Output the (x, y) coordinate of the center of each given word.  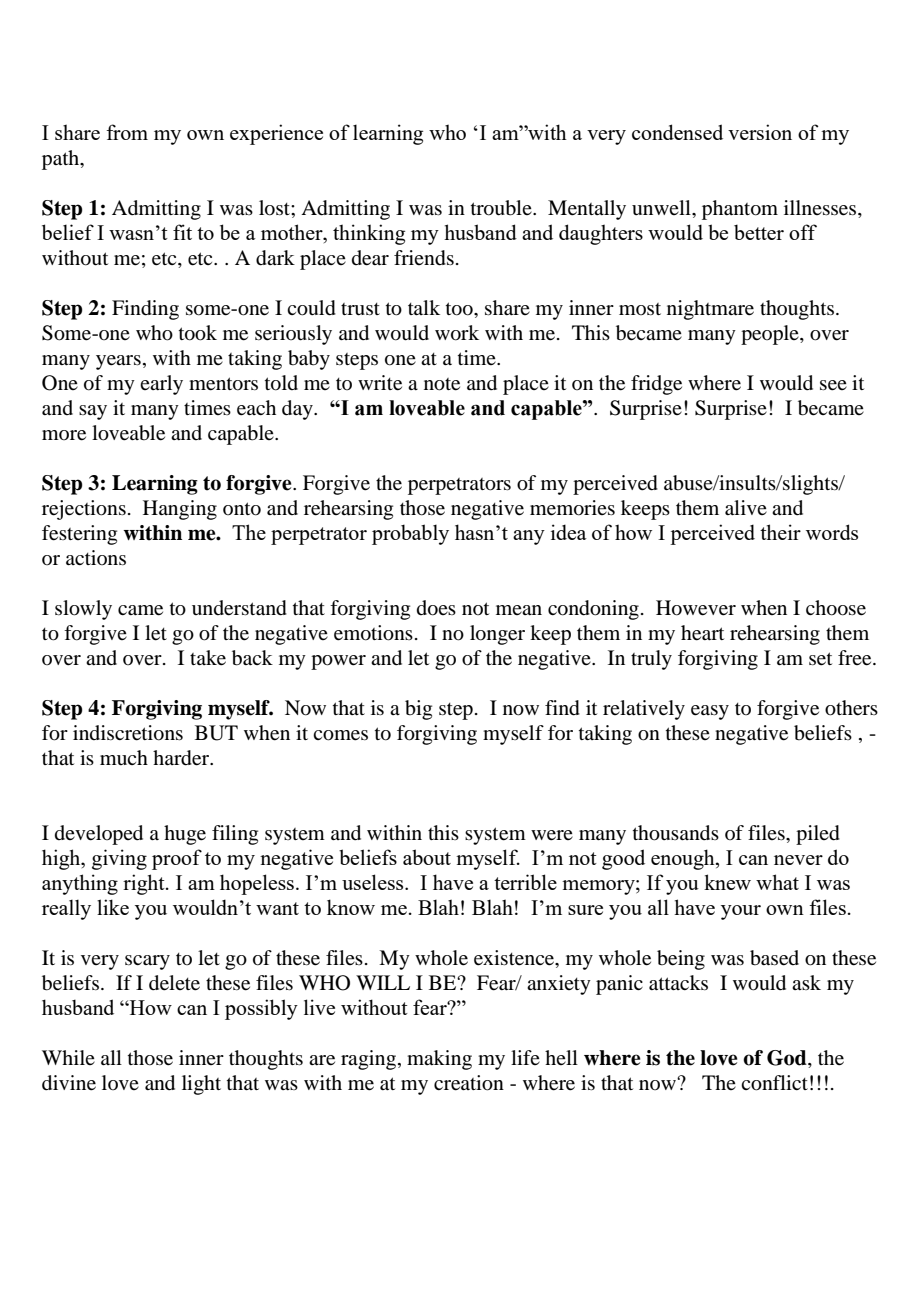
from (127, 132)
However (696, 608)
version (760, 132)
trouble (502, 208)
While (68, 1057)
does (436, 608)
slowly (83, 610)
